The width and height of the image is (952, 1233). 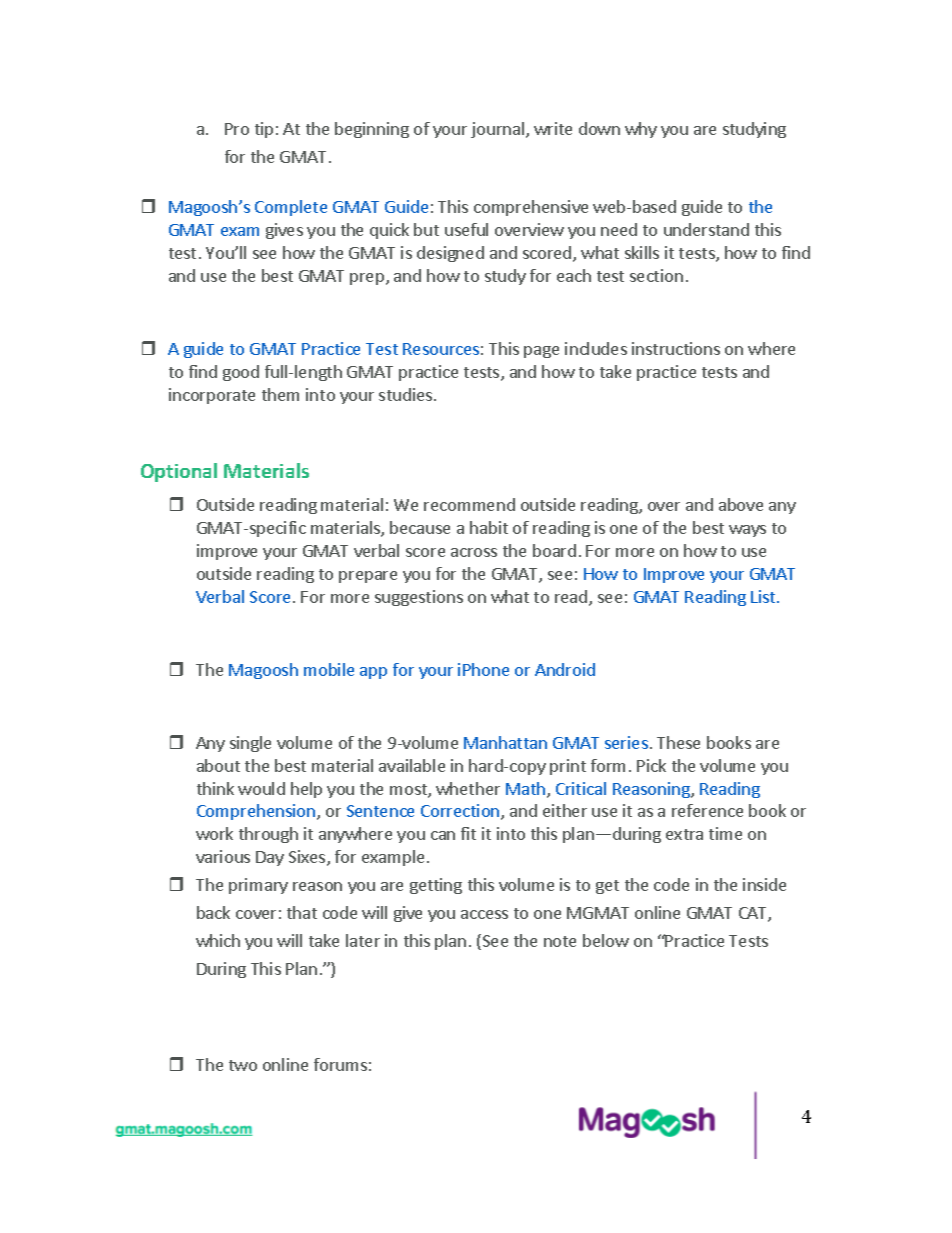 What do you see at coordinates (179, 472) in the image?
I see `Optional` at bounding box center [179, 472].
